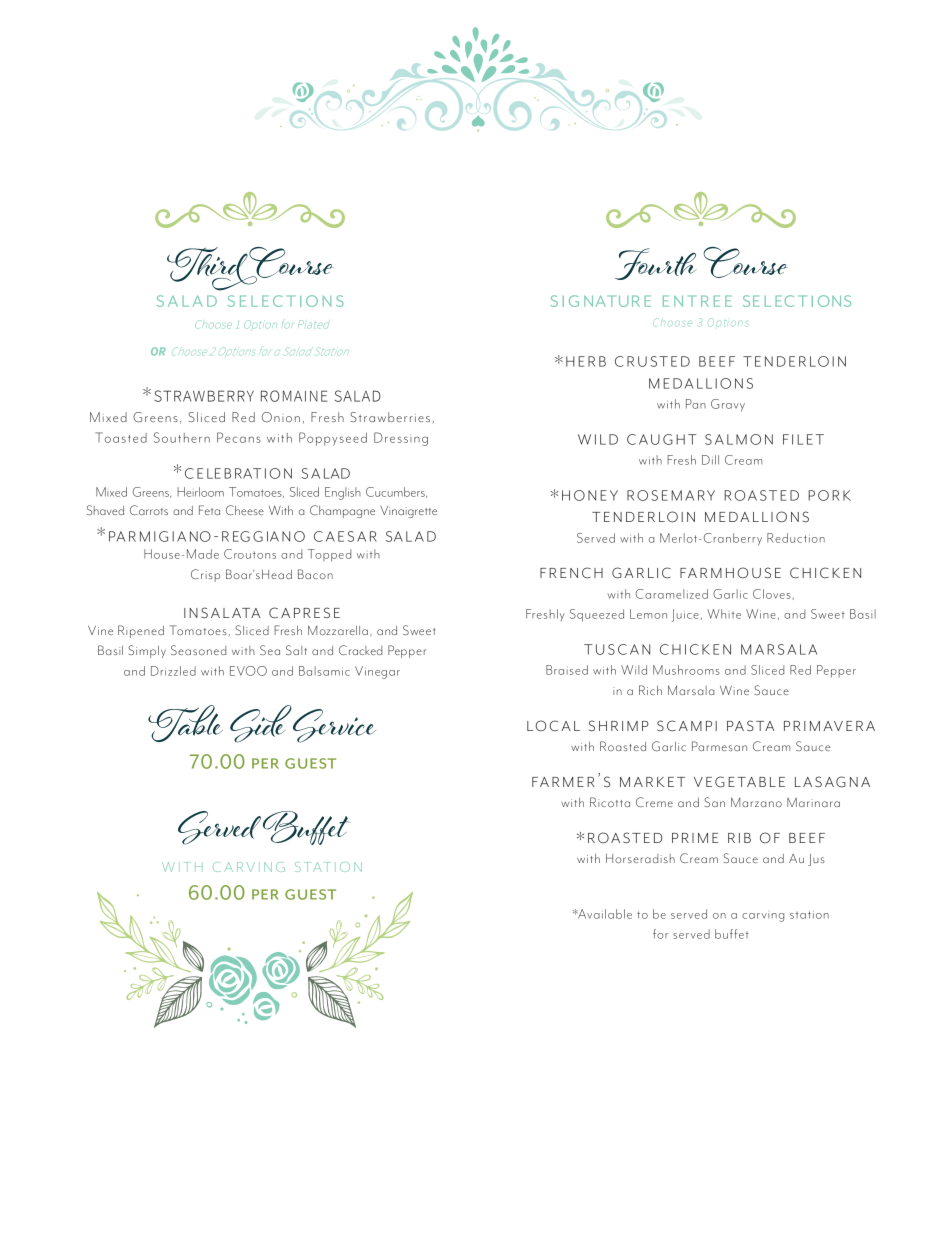 The image size is (952, 1233). Describe the element at coordinates (623, 746) in the document. I see `Roasted` at that location.
